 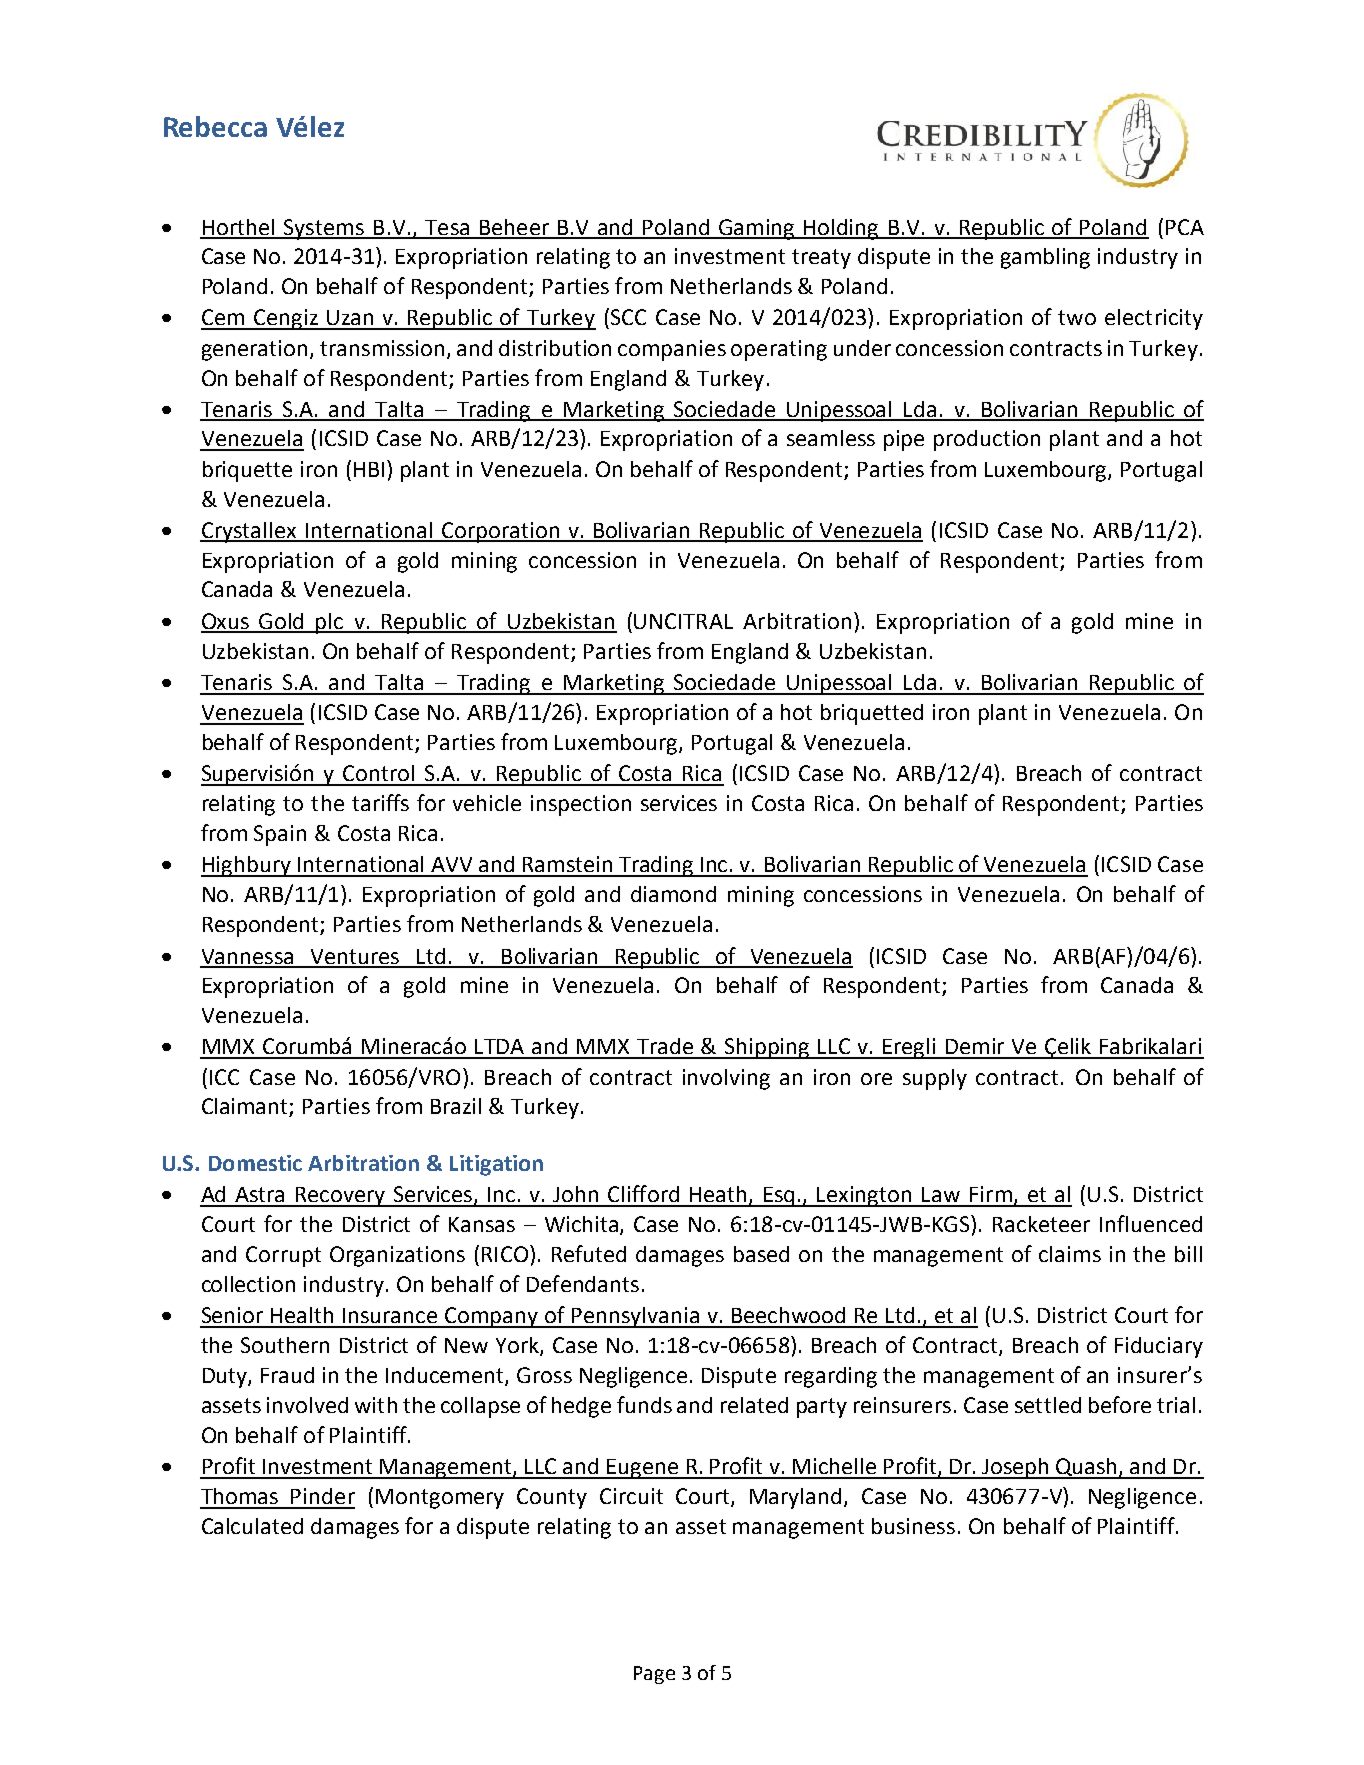 I want to click on seamless, so click(x=831, y=438).
